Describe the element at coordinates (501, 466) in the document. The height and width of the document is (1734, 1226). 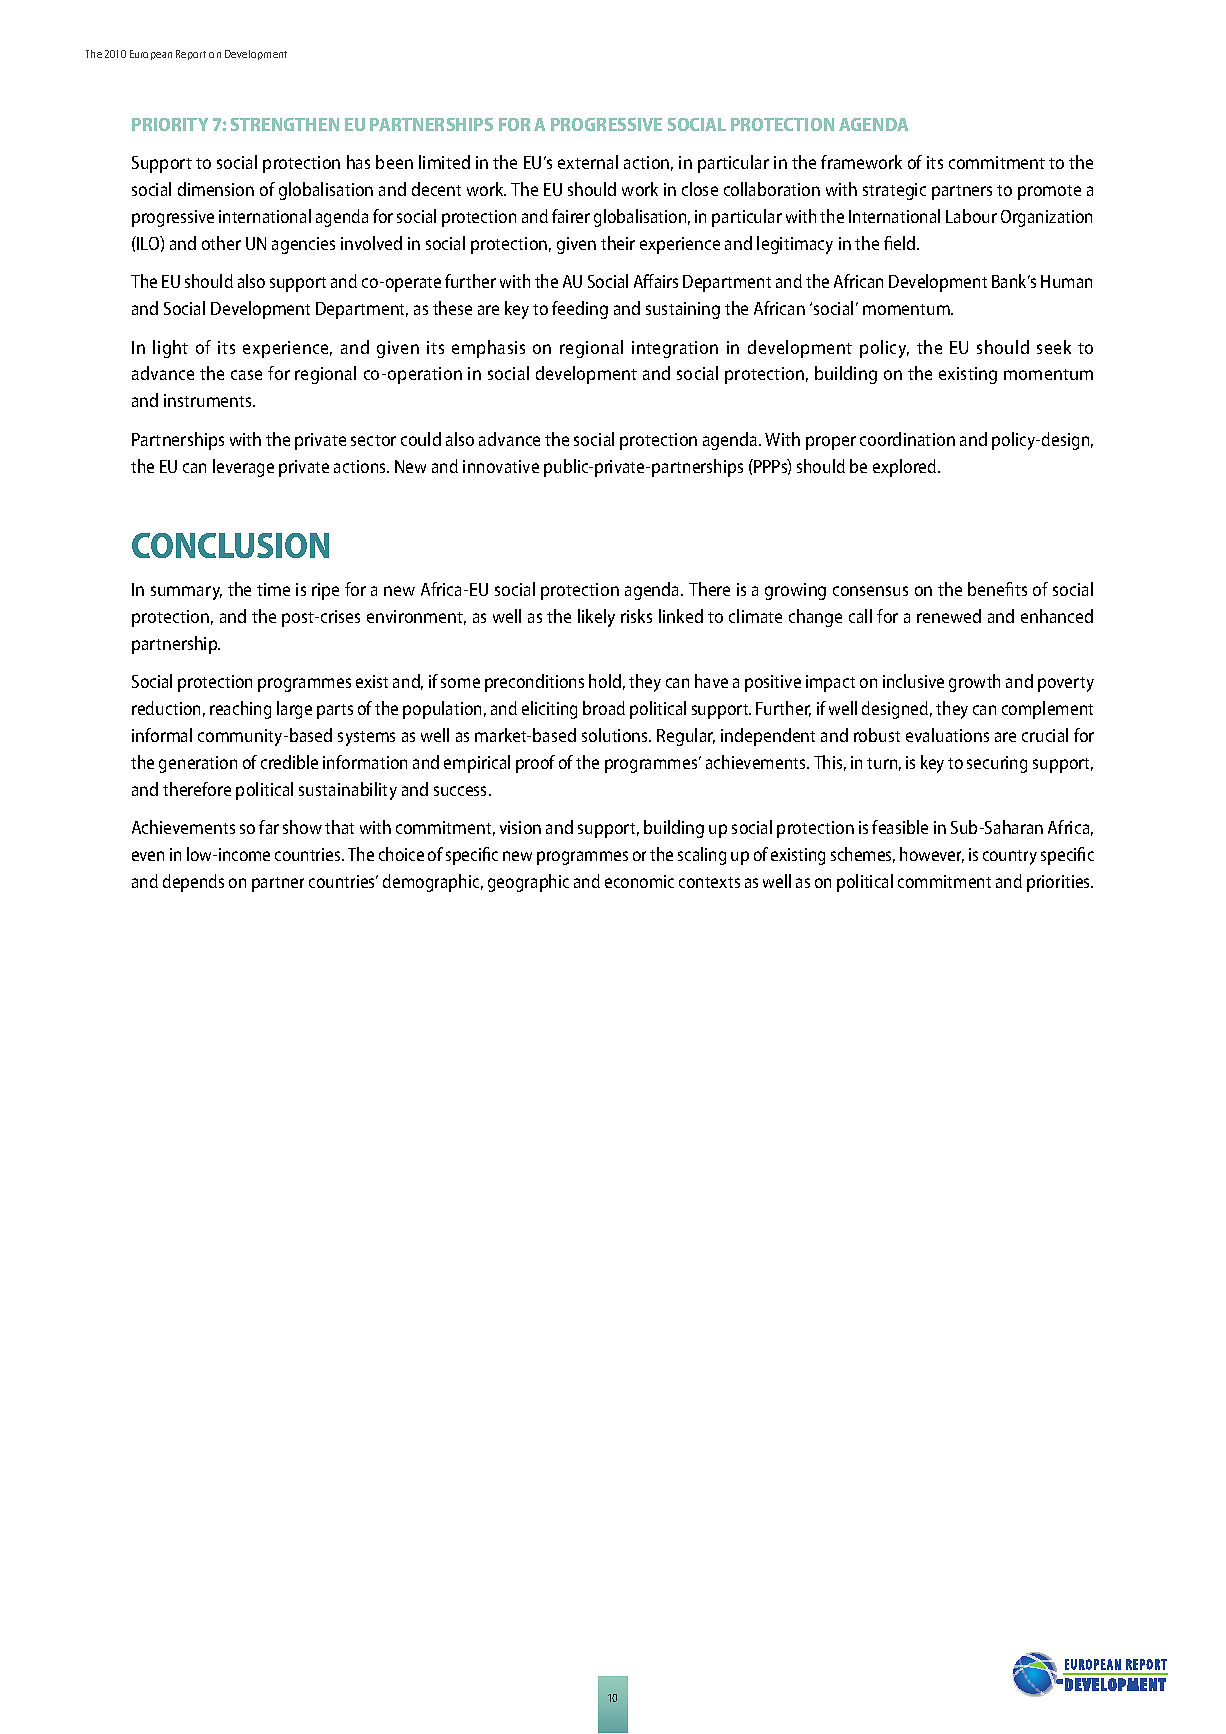
I see `innovative` at that location.
